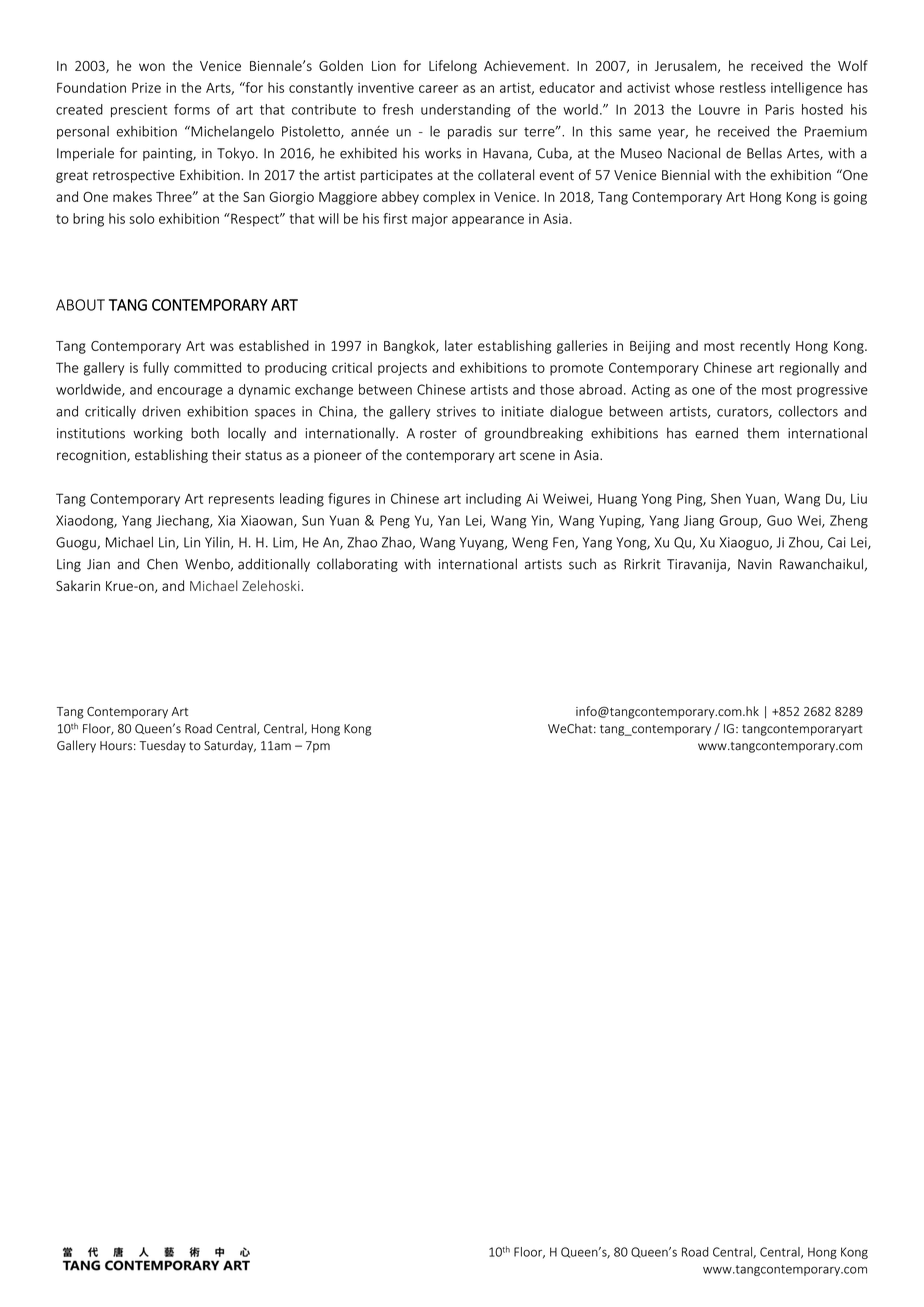 The width and height of the page is (924, 1307). What do you see at coordinates (241, 500) in the page?
I see `represents` at bounding box center [241, 500].
